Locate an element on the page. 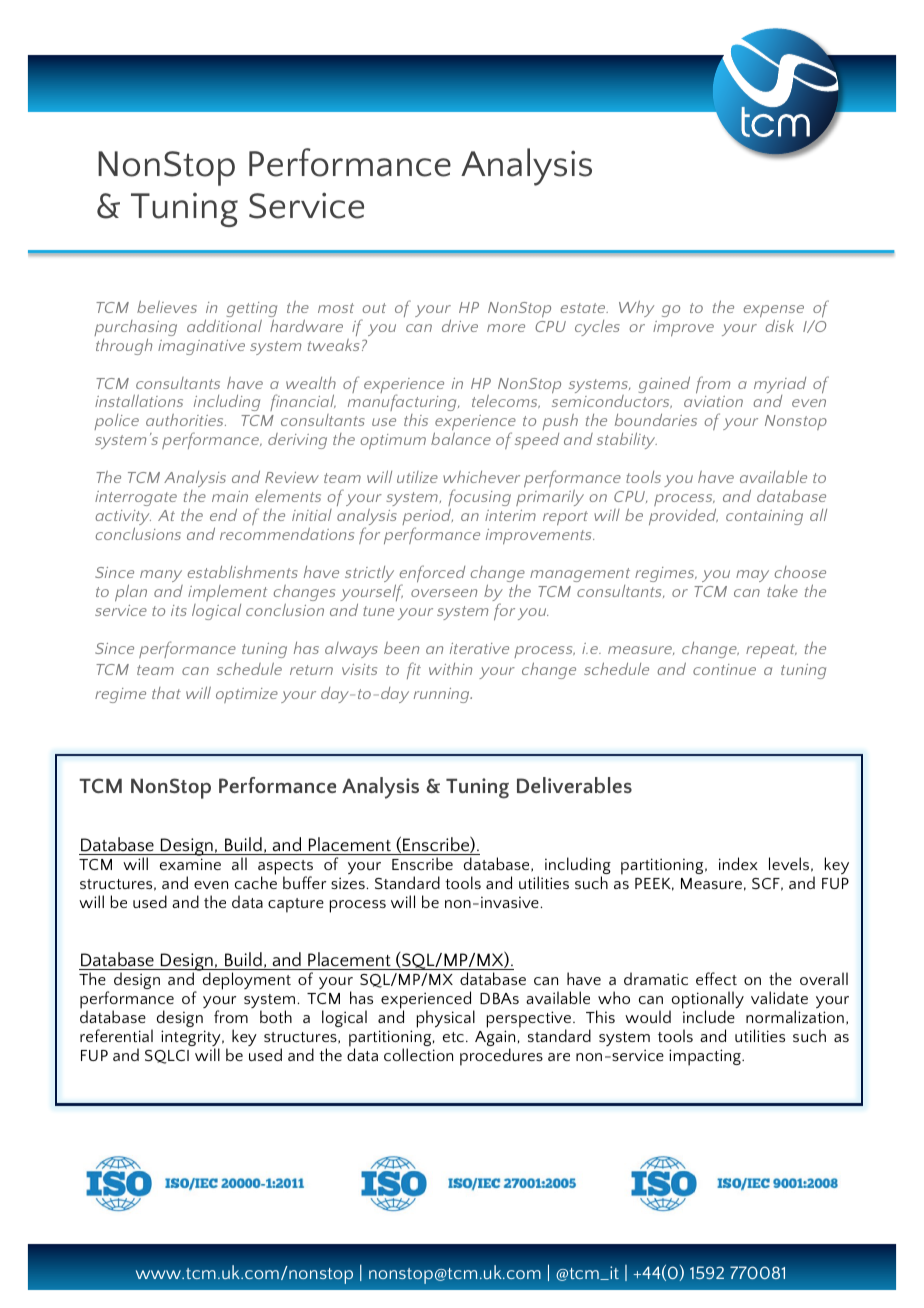  overseen is located at coordinates (444, 593).
